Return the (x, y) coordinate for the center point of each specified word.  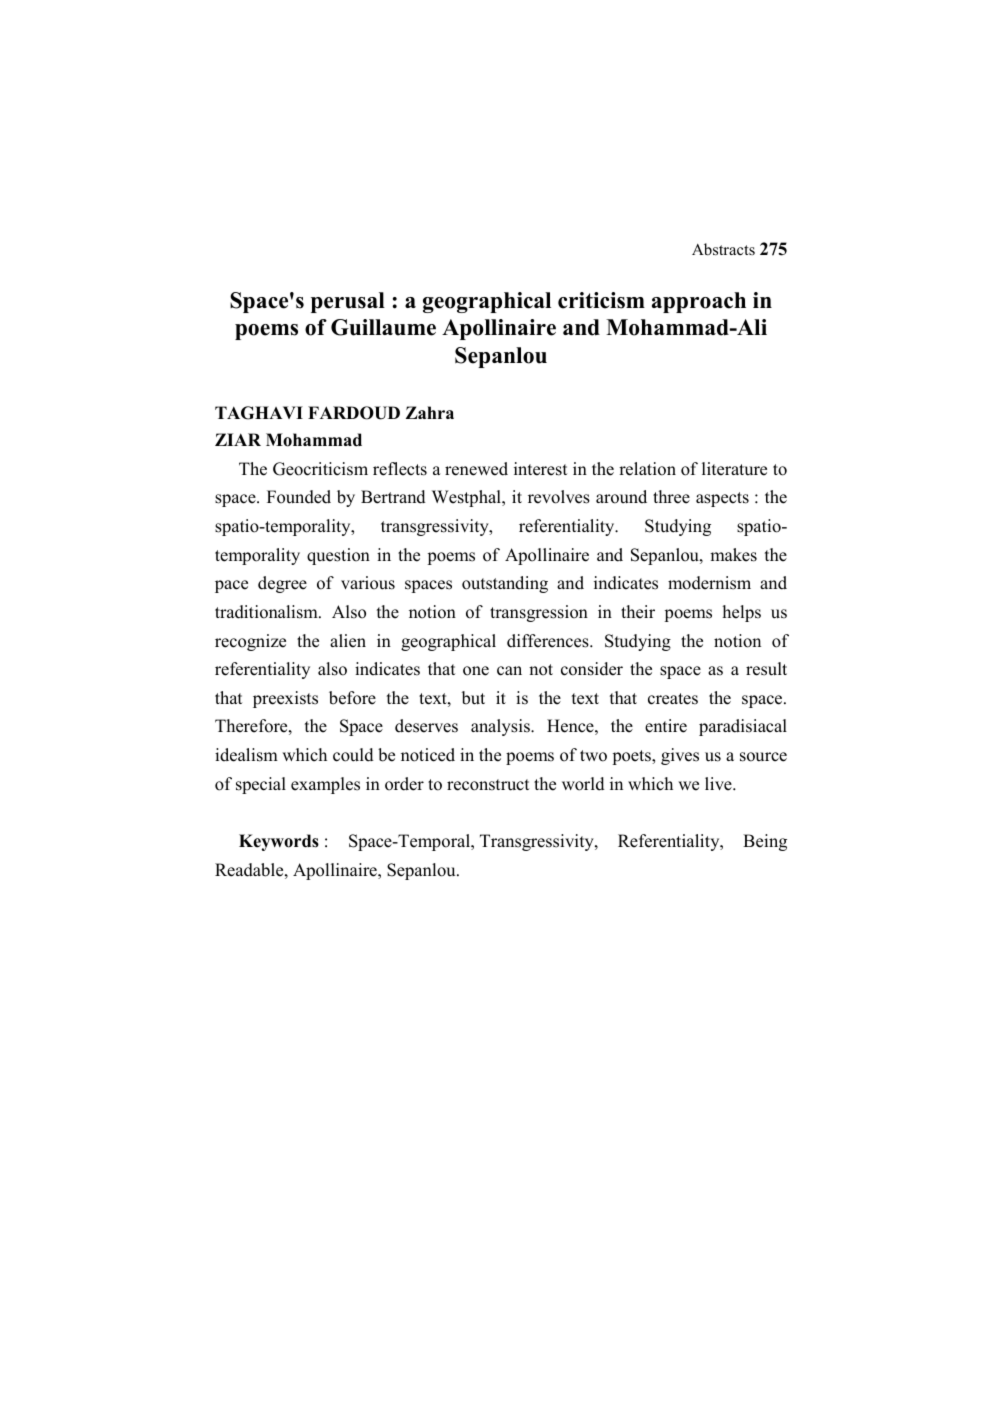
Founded (299, 497)
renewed (476, 469)
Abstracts (723, 249)
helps (741, 613)
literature (734, 469)
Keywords (279, 842)
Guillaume (383, 327)
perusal (348, 302)
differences (549, 641)
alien (348, 641)
